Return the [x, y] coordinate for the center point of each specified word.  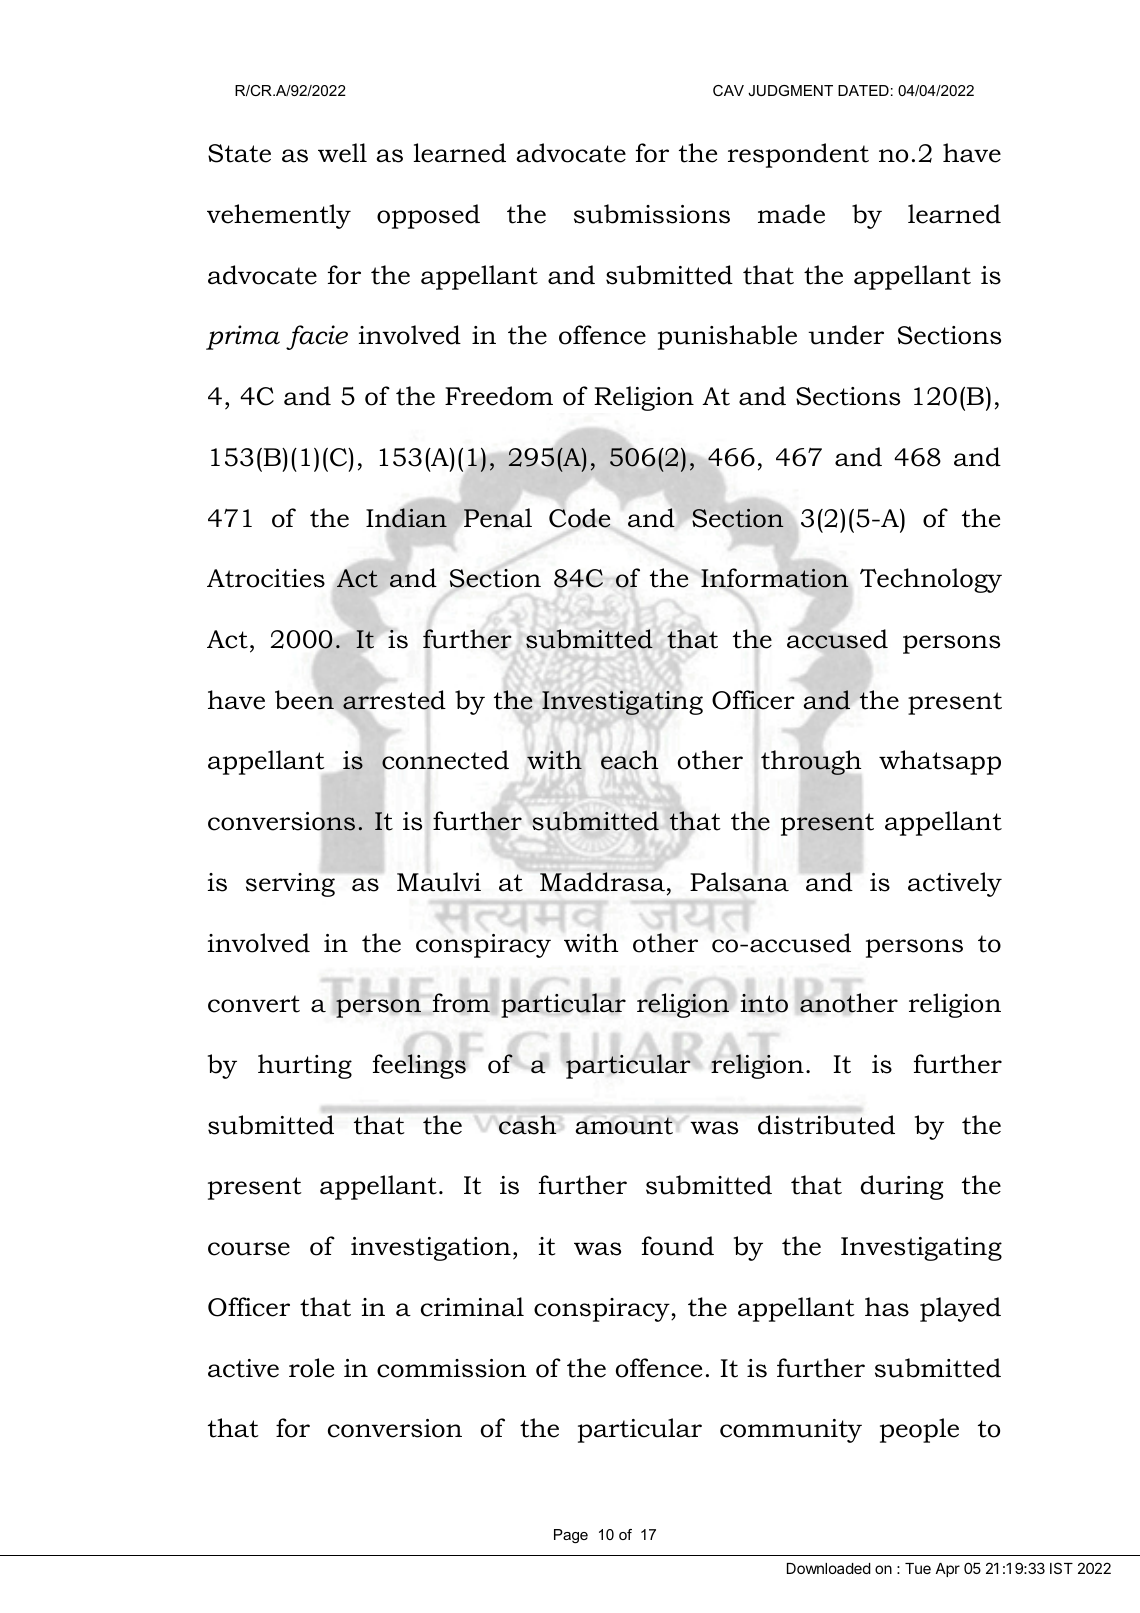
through [811, 762]
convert [254, 1004]
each [629, 760]
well [342, 153]
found [678, 1246]
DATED [863, 90]
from [461, 1003]
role [311, 1368]
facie [317, 337]
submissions [652, 214]
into [764, 1003]
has [887, 1307]
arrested [394, 700]
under [846, 335]
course [249, 1249]
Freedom [499, 396]
